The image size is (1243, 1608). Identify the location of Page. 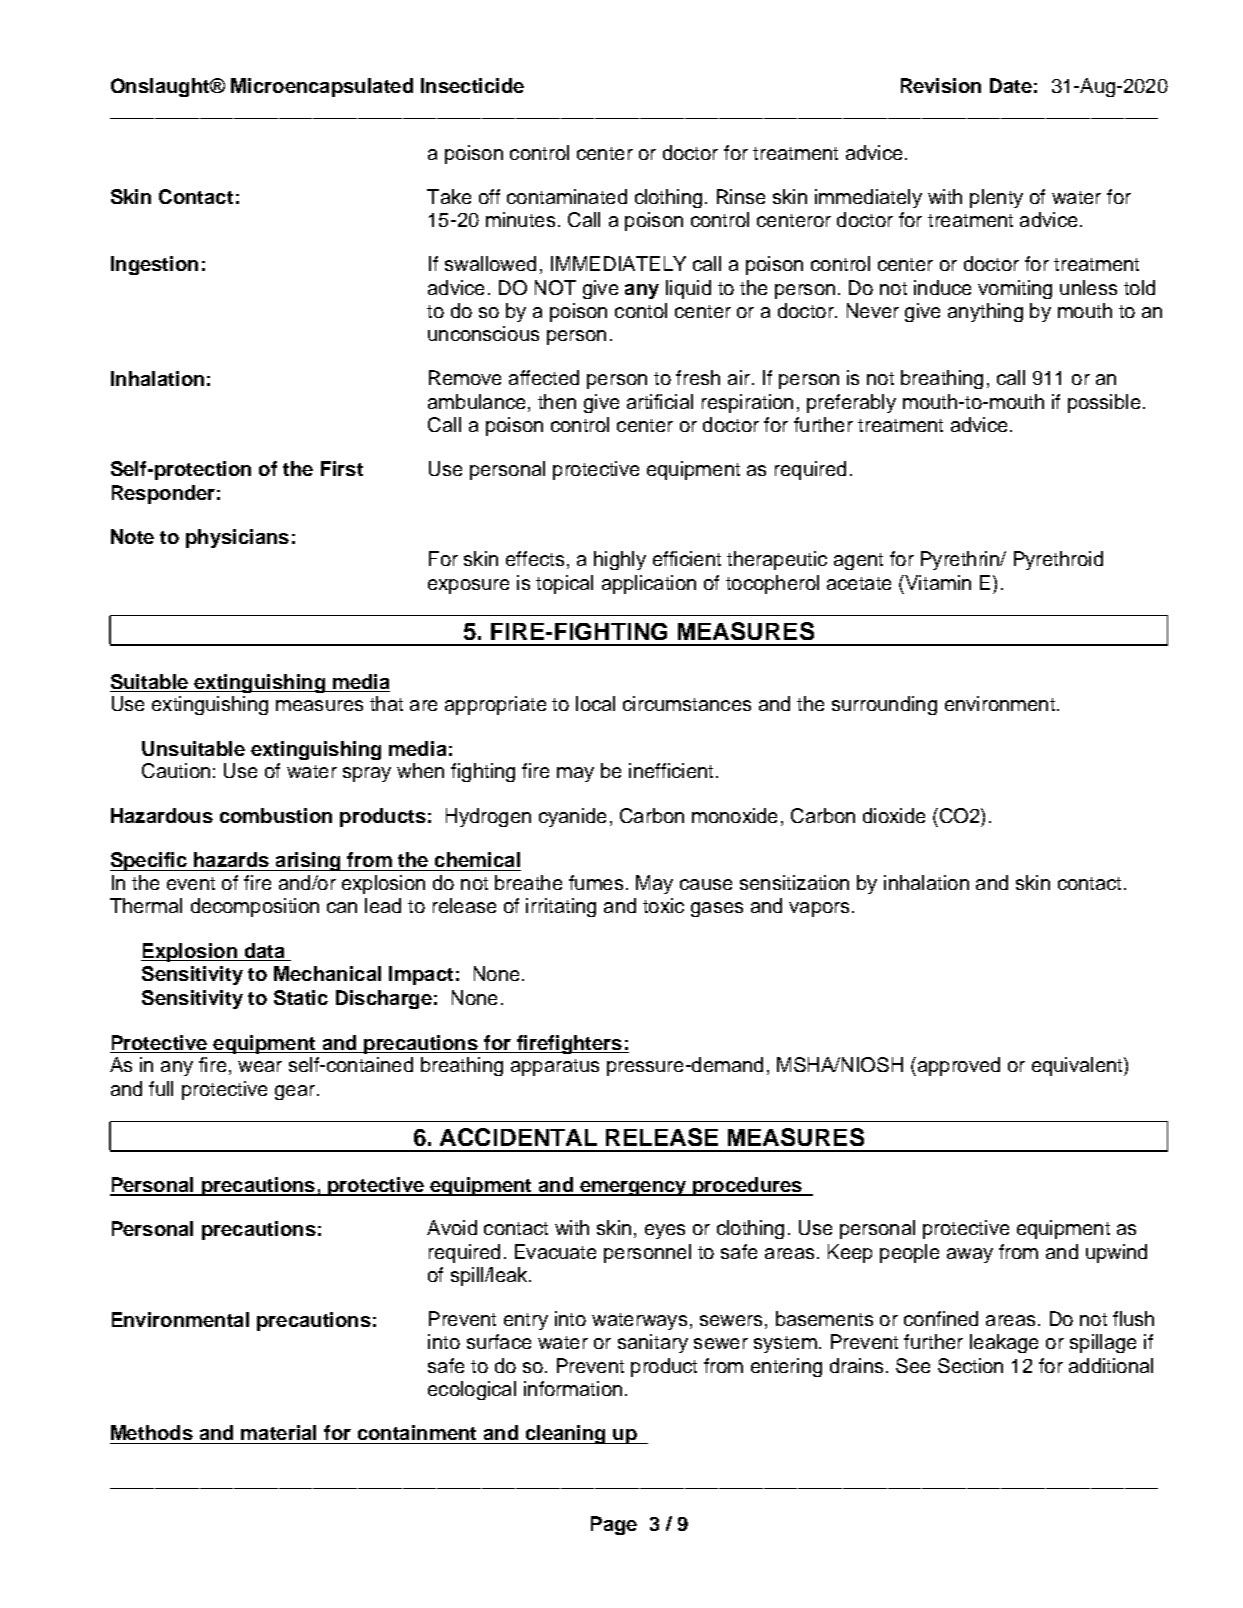
(614, 1525).
